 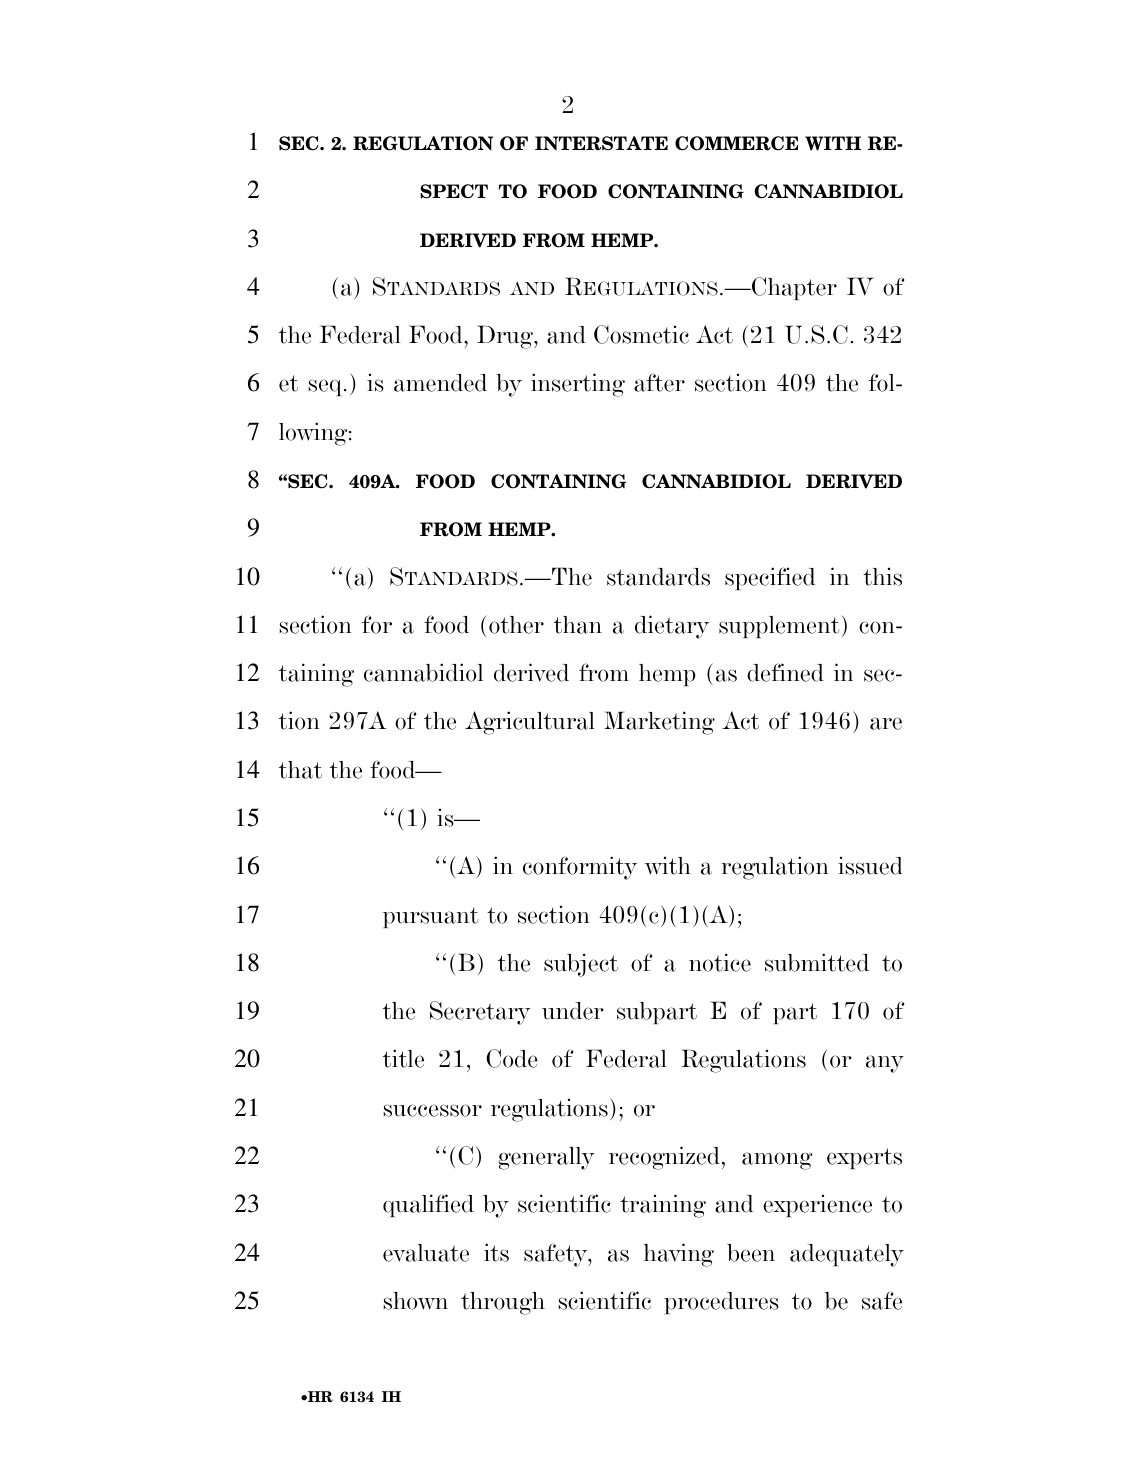 I want to click on than, so click(x=578, y=625).
